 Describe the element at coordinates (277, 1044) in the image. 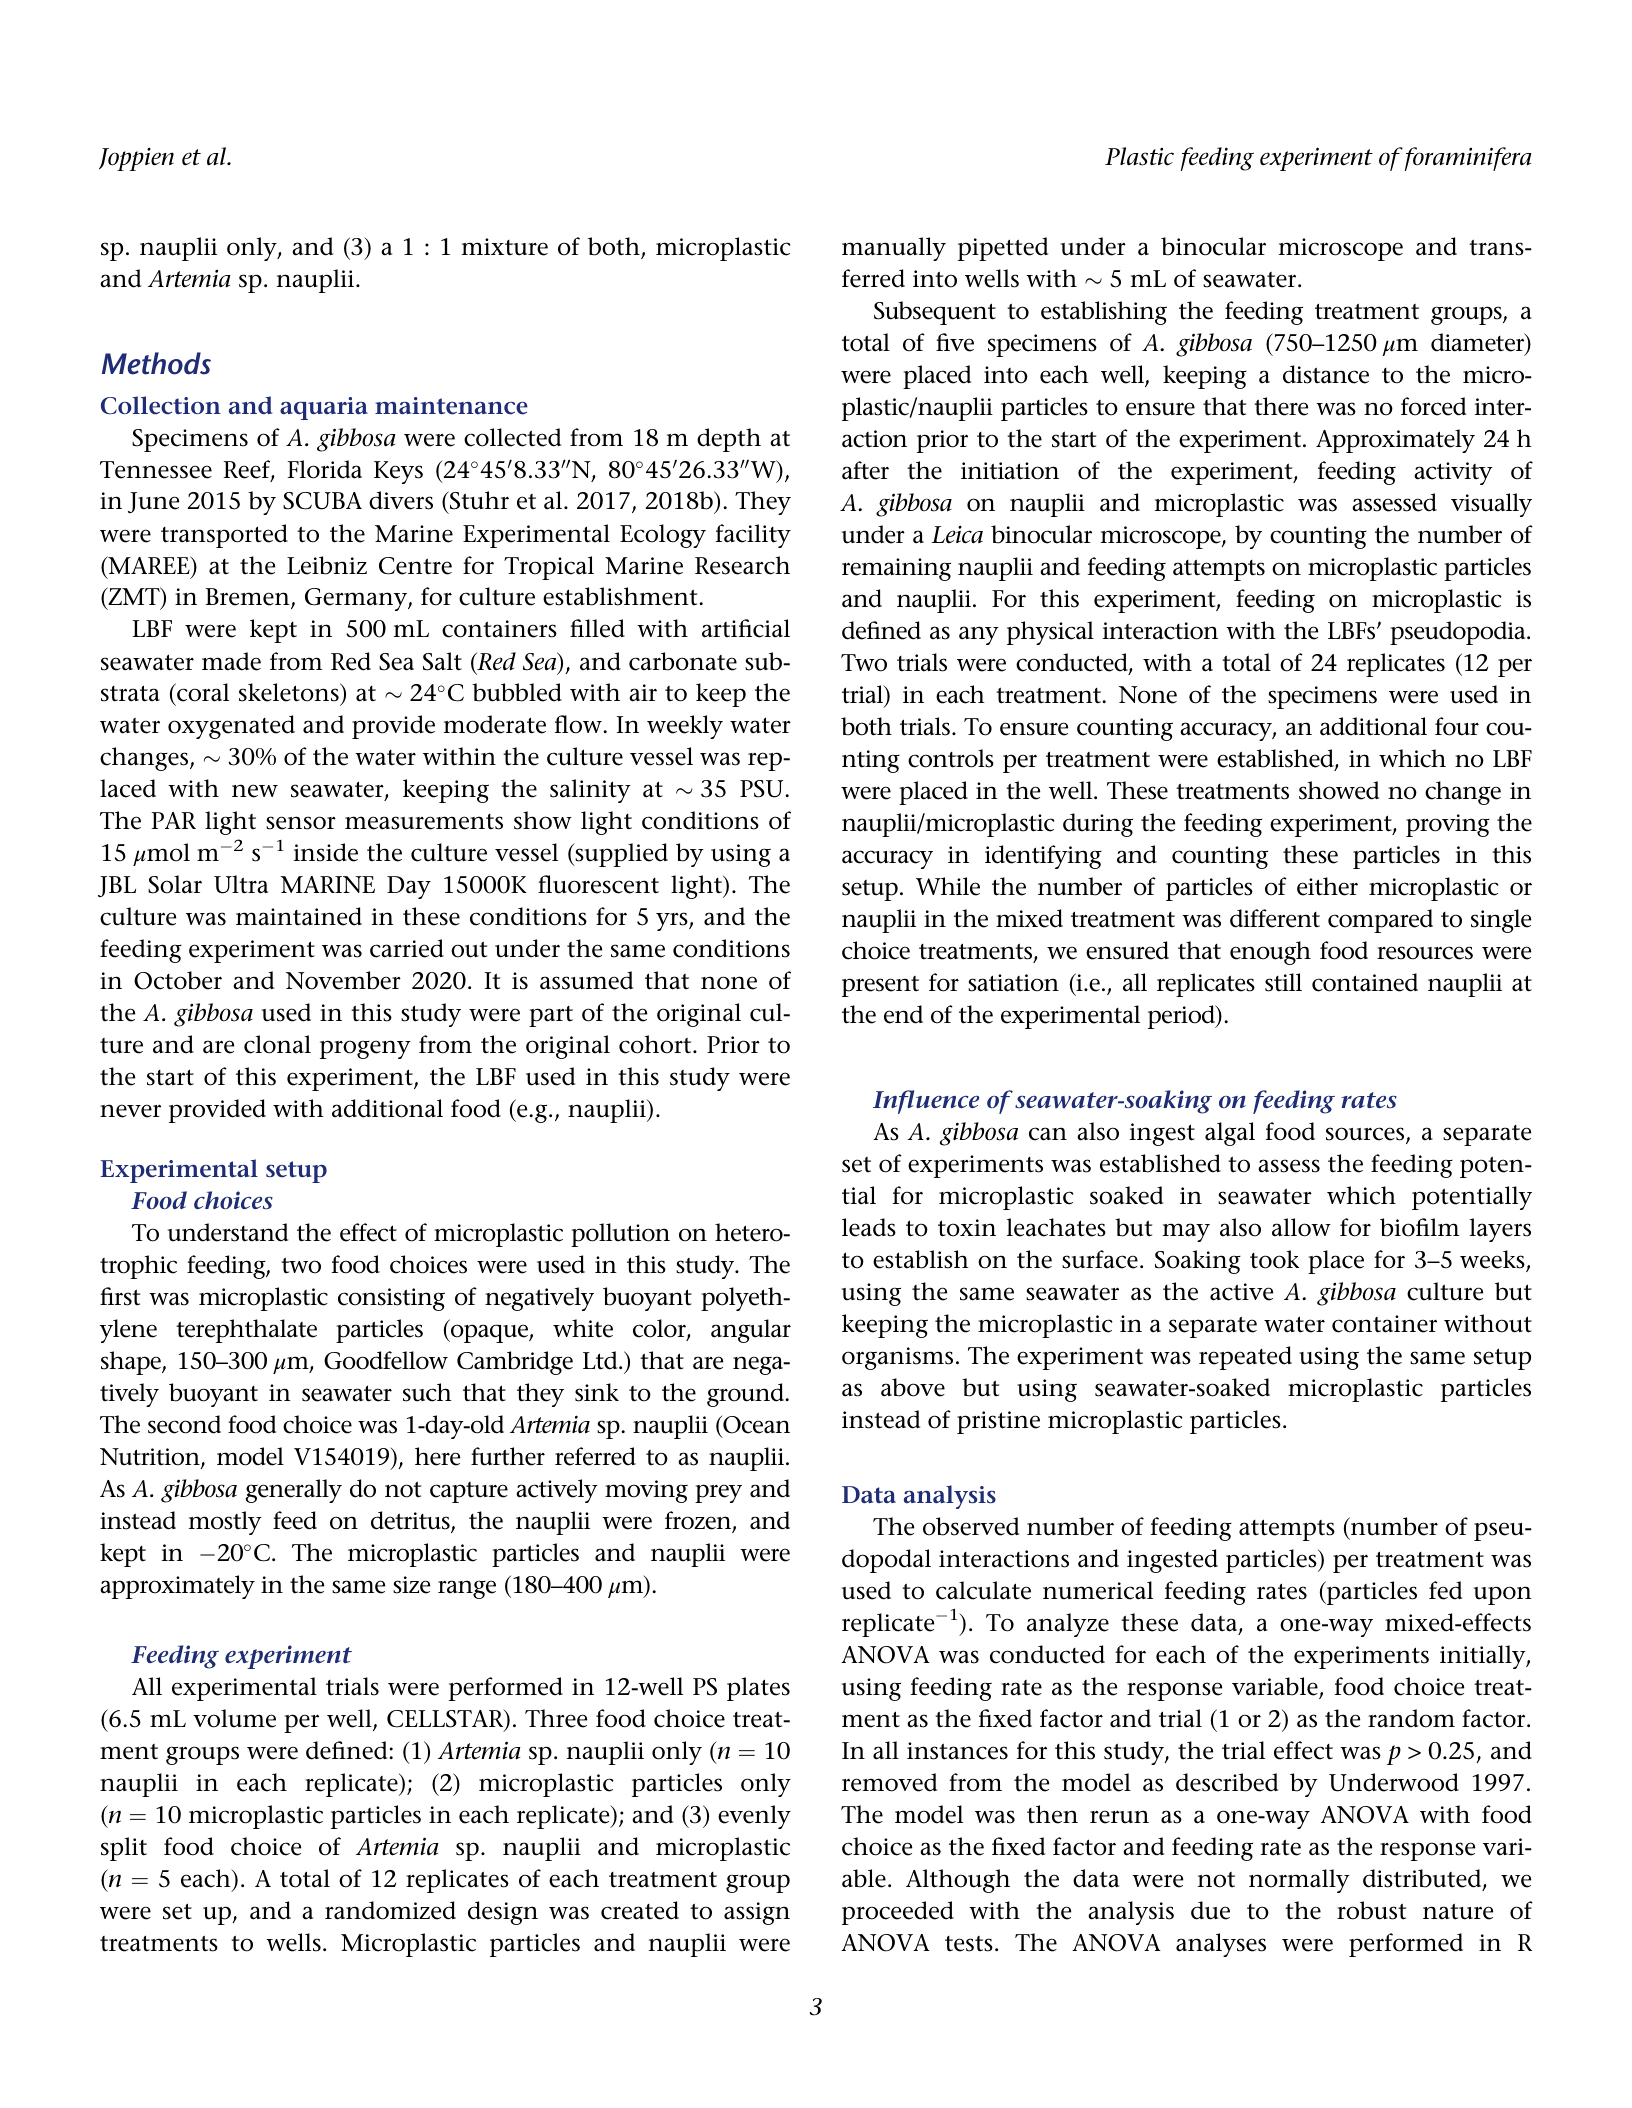

I see `clonal` at that location.
